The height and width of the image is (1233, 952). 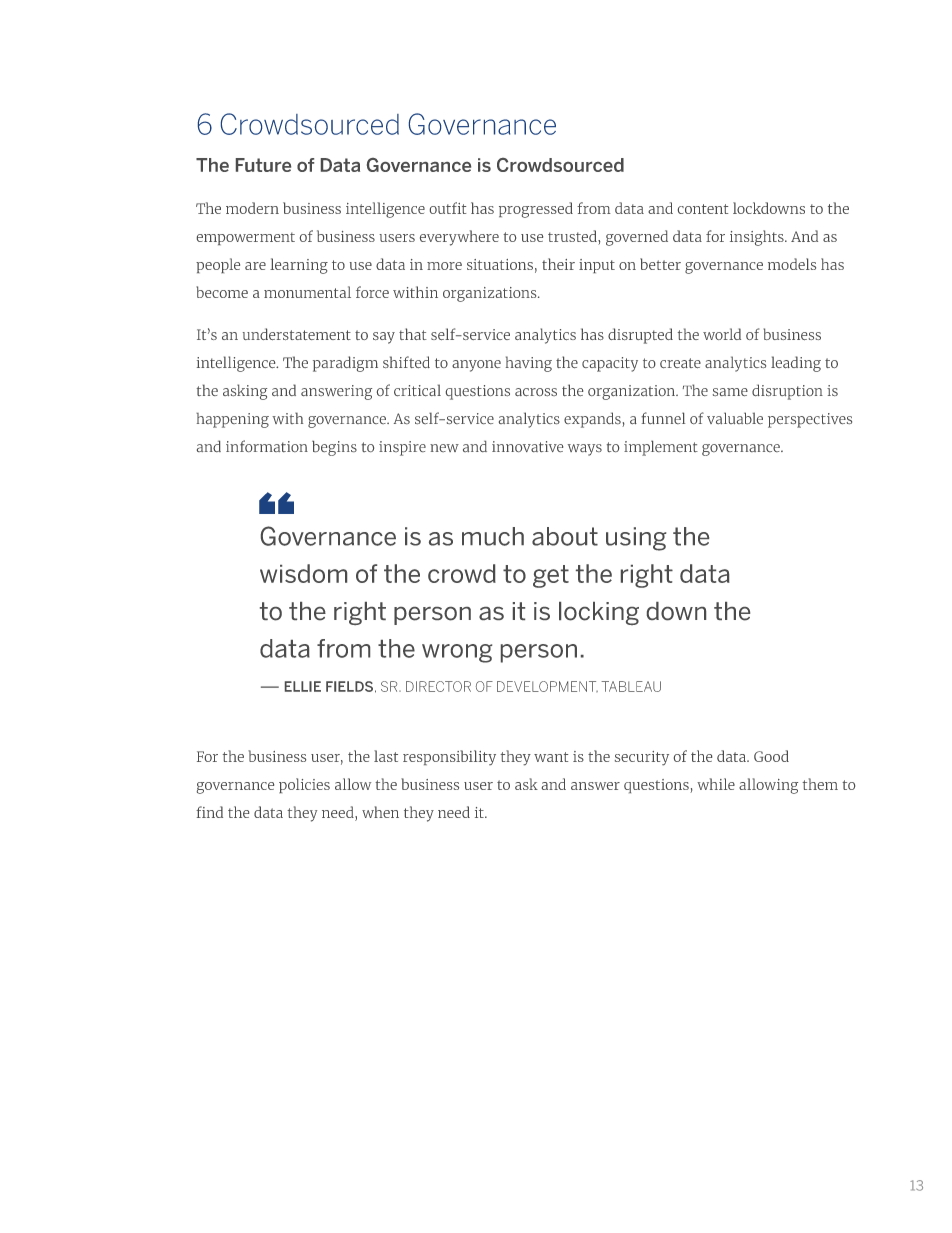 What do you see at coordinates (263, 165) in the image?
I see `Future` at bounding box center [263, 165].
